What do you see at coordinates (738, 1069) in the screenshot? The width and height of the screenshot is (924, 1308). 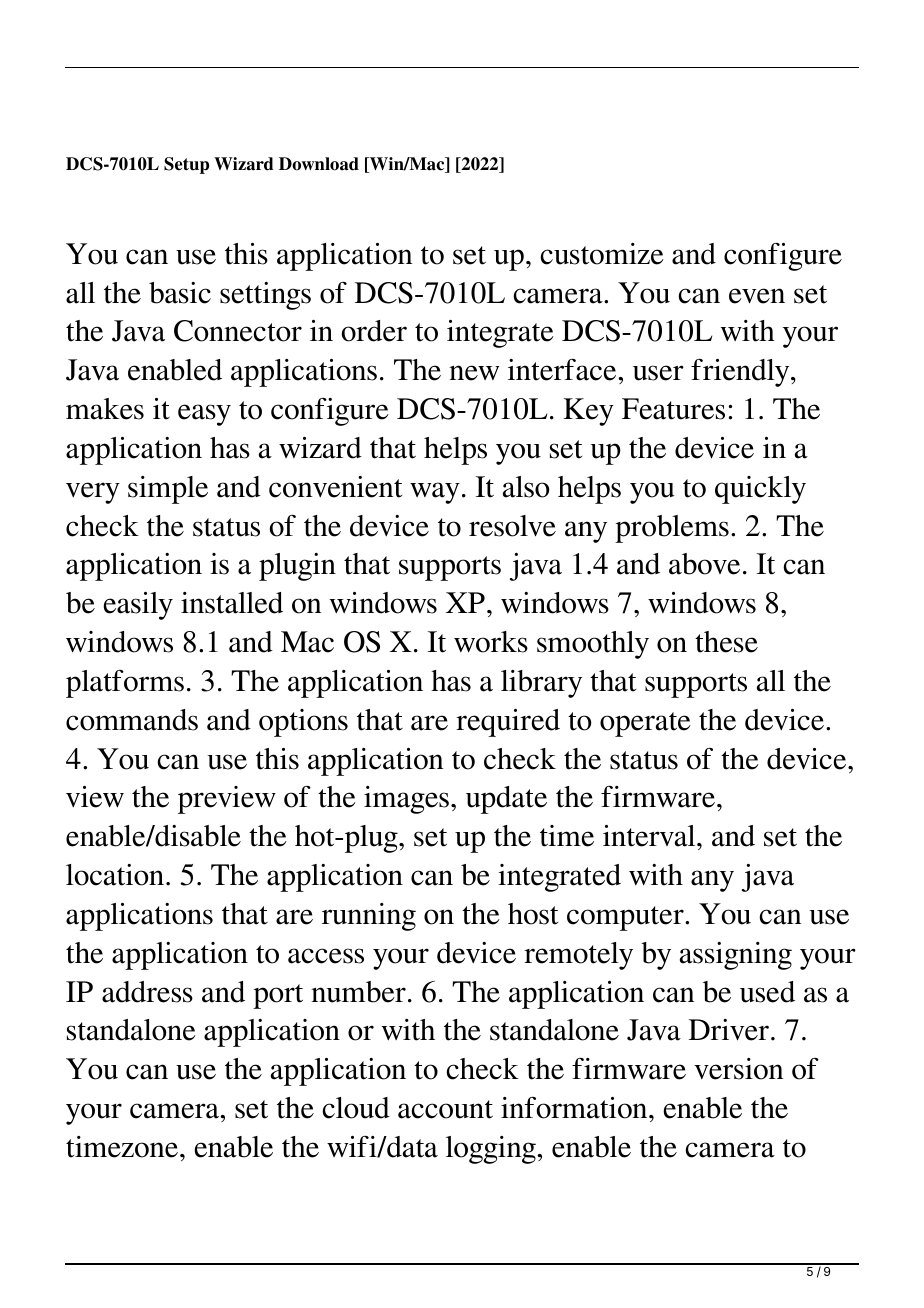 I see `version` at bounding box center [738, 1069].
